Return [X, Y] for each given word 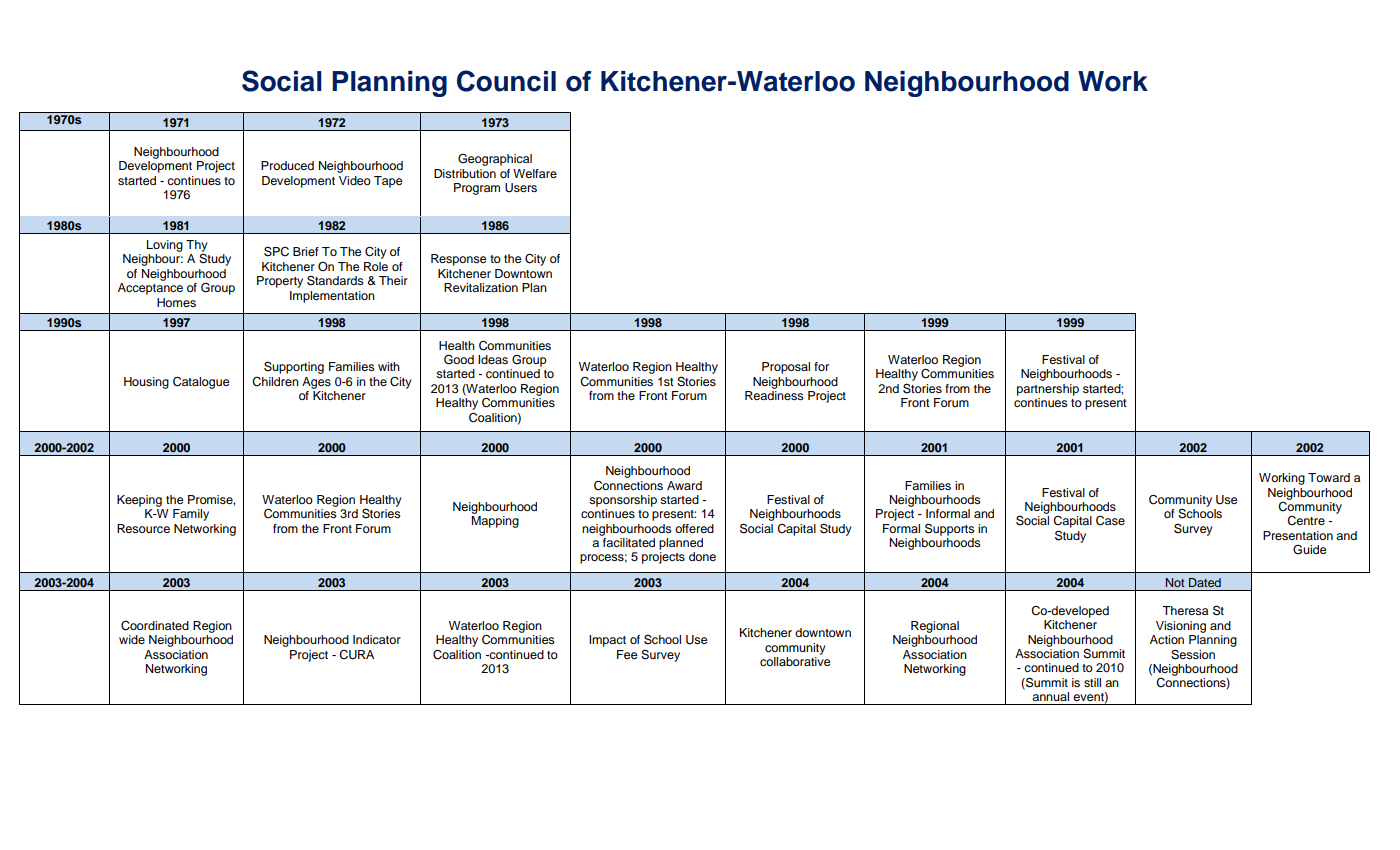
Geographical [495, 159]
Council [506, 81]
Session [1193, 655]
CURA [356, 655]
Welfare [535, 173]
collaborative [795, 660]
